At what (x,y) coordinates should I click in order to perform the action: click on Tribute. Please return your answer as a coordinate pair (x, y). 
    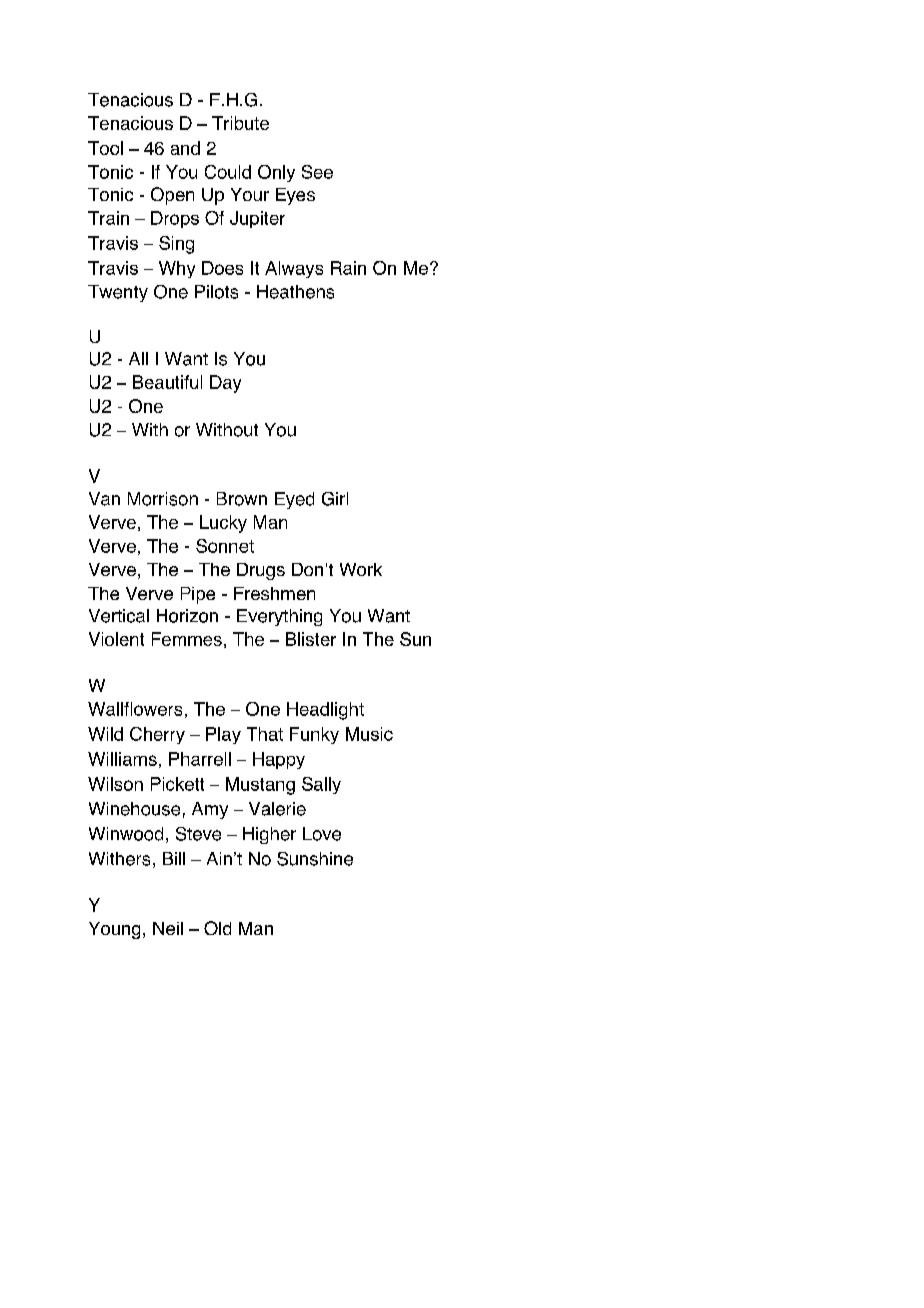
    Looking at the image, I should click on (240, 123).
